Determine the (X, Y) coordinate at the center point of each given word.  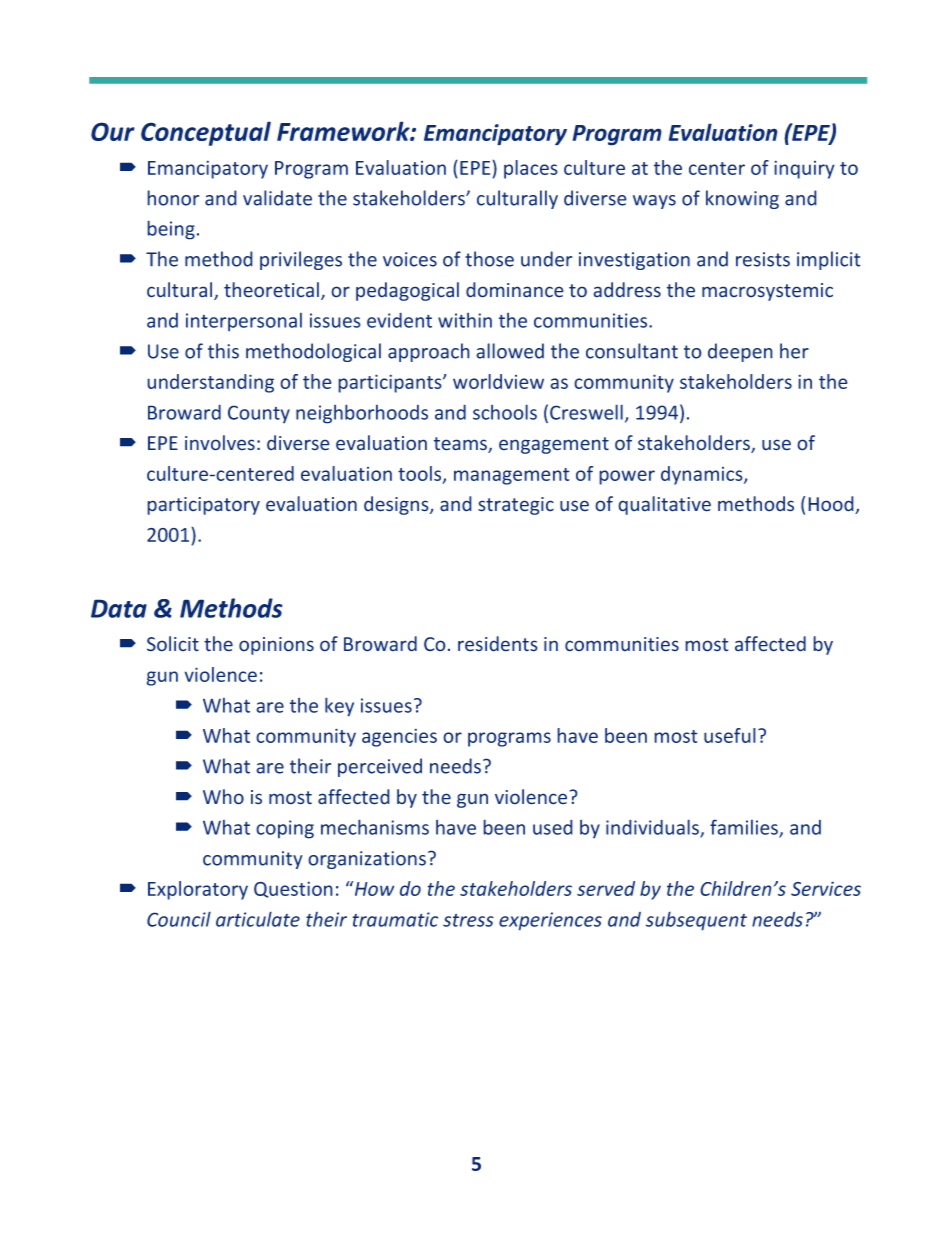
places (531, 169)
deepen (740, 352)
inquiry (804, 169)
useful (730, 735)
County (259, 414)
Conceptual (206, 133)
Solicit (173, 644)
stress (468, 920)
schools (505, 412)
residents (498, 644)
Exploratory (198, 890)
